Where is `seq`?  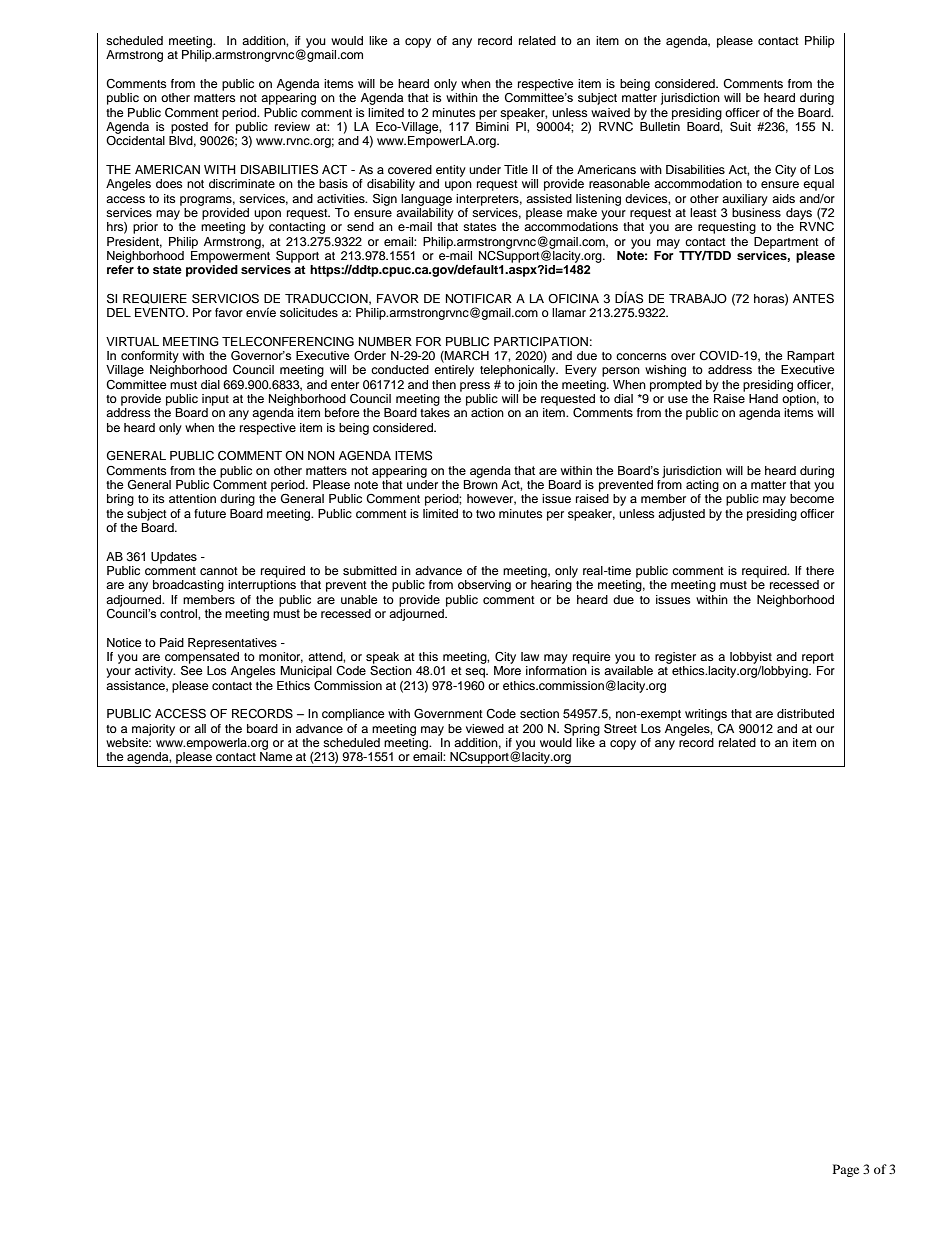
seq is located at coordinates (476, 673).
